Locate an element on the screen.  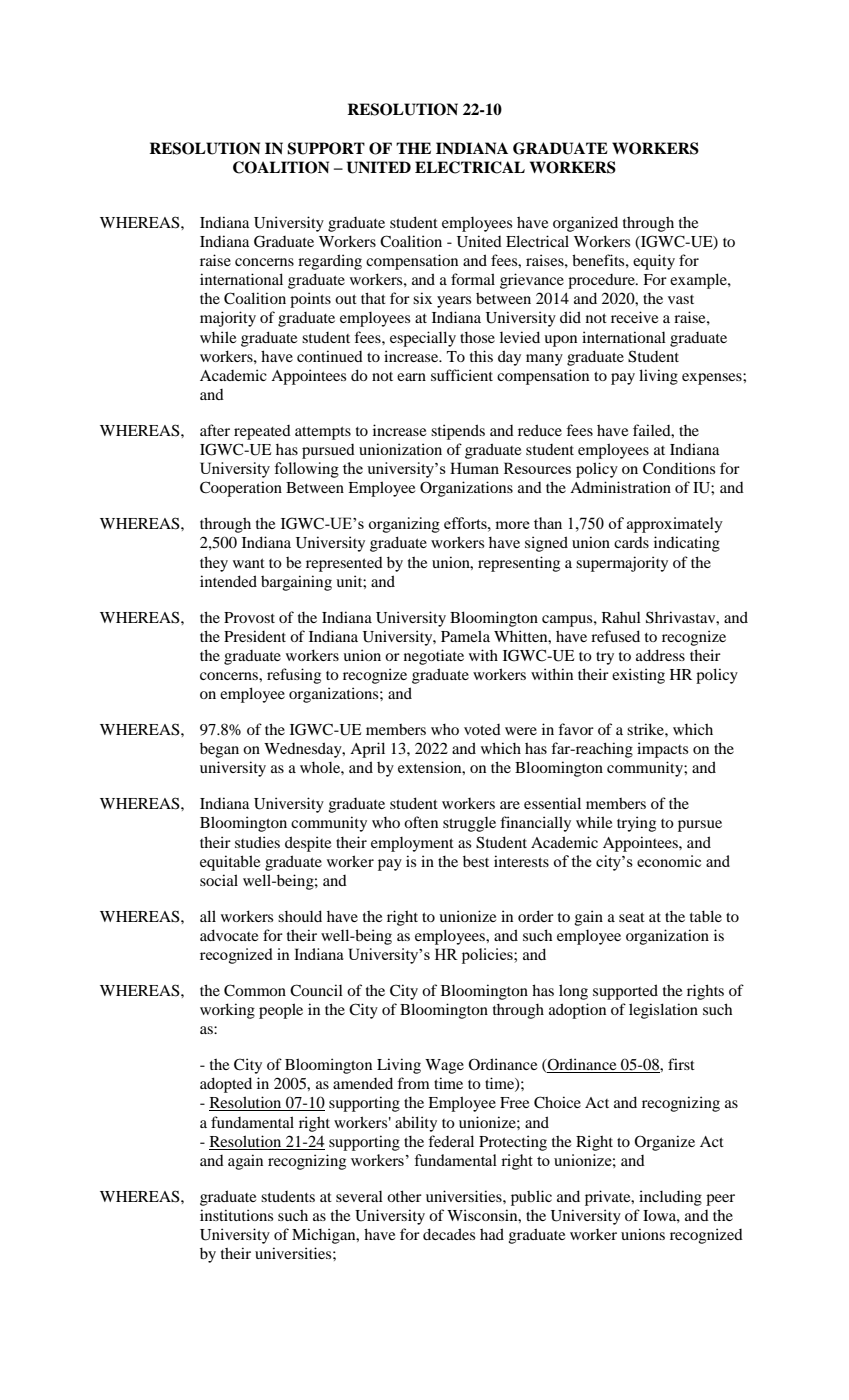
voted is located at coordinates (482, 729).
